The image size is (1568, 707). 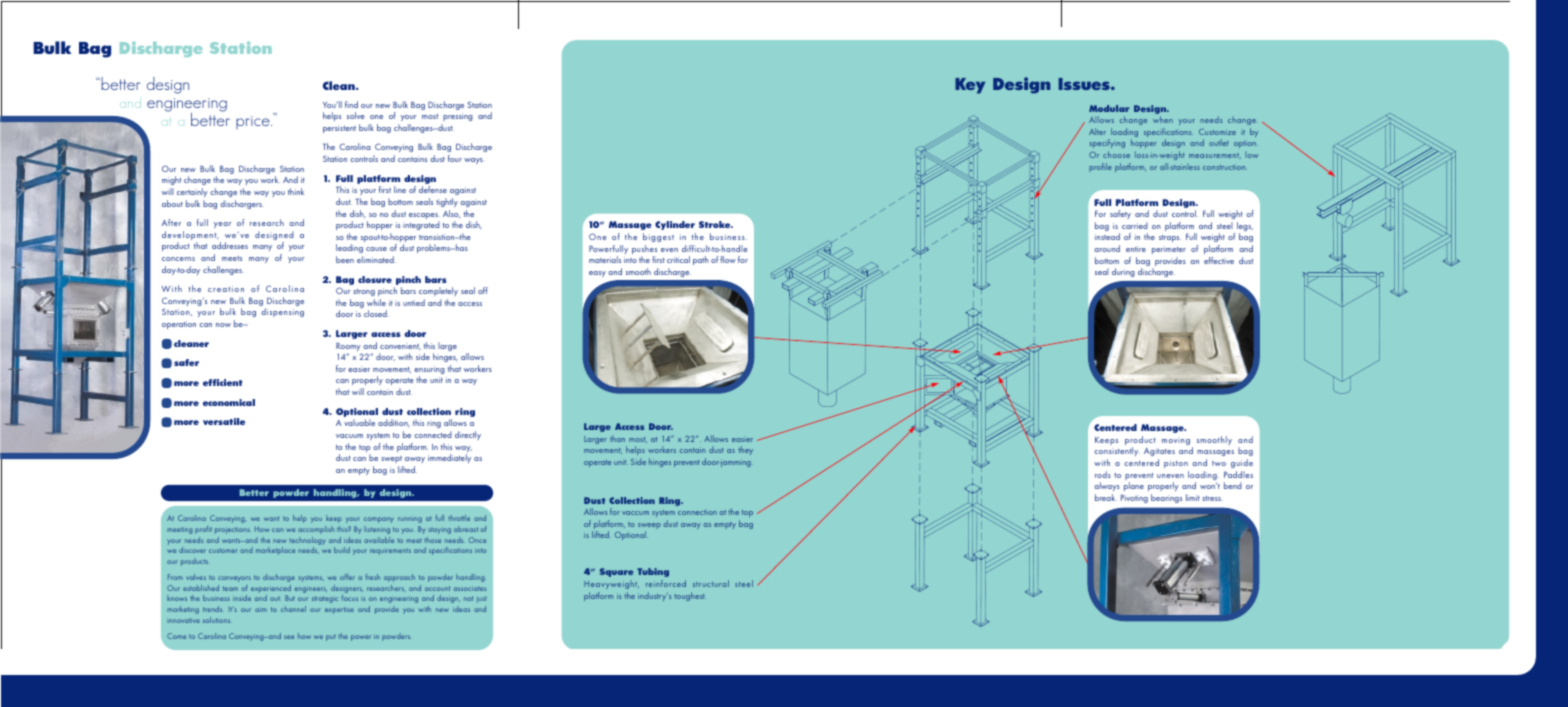 What do you see at coordinates (349, 348) in the screenshot?
I see `Roomy` at bounding box center [349, 348].
